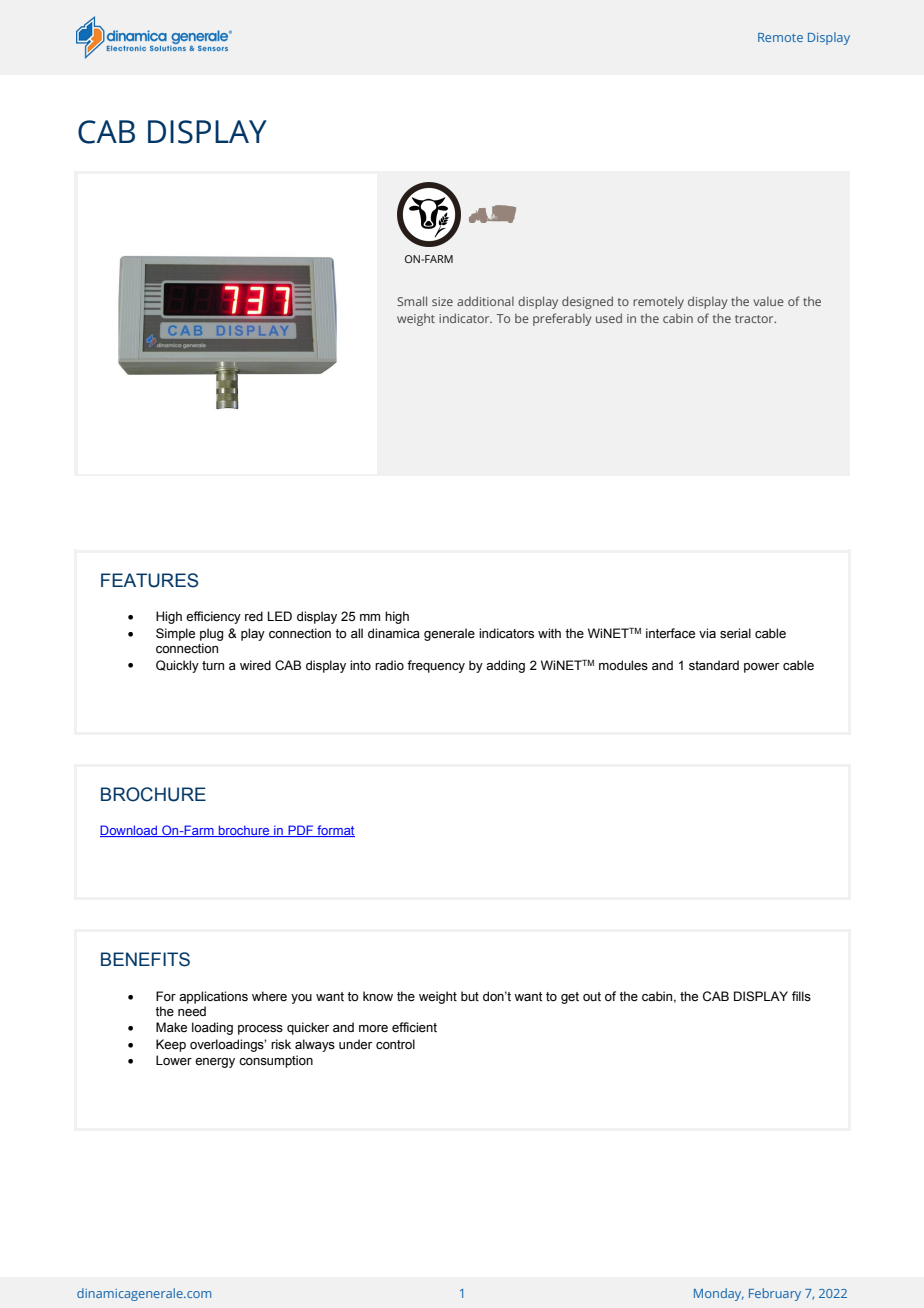  I want to click on standard, so click(714, 665).
